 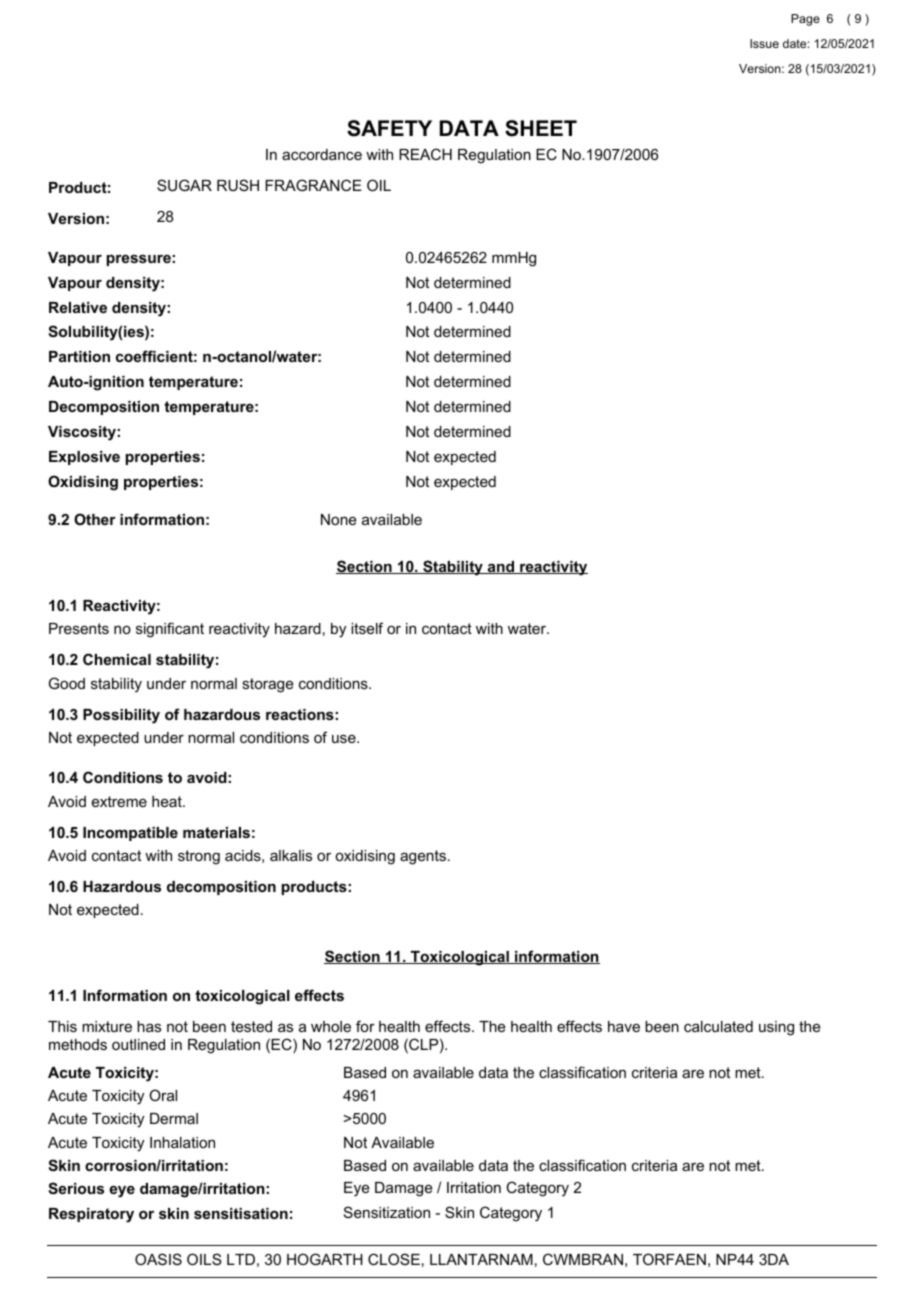 What do you see at coordinates (718, 1026) in the screenshot?
I see `calculated` at bounding box center [718, 1026].
